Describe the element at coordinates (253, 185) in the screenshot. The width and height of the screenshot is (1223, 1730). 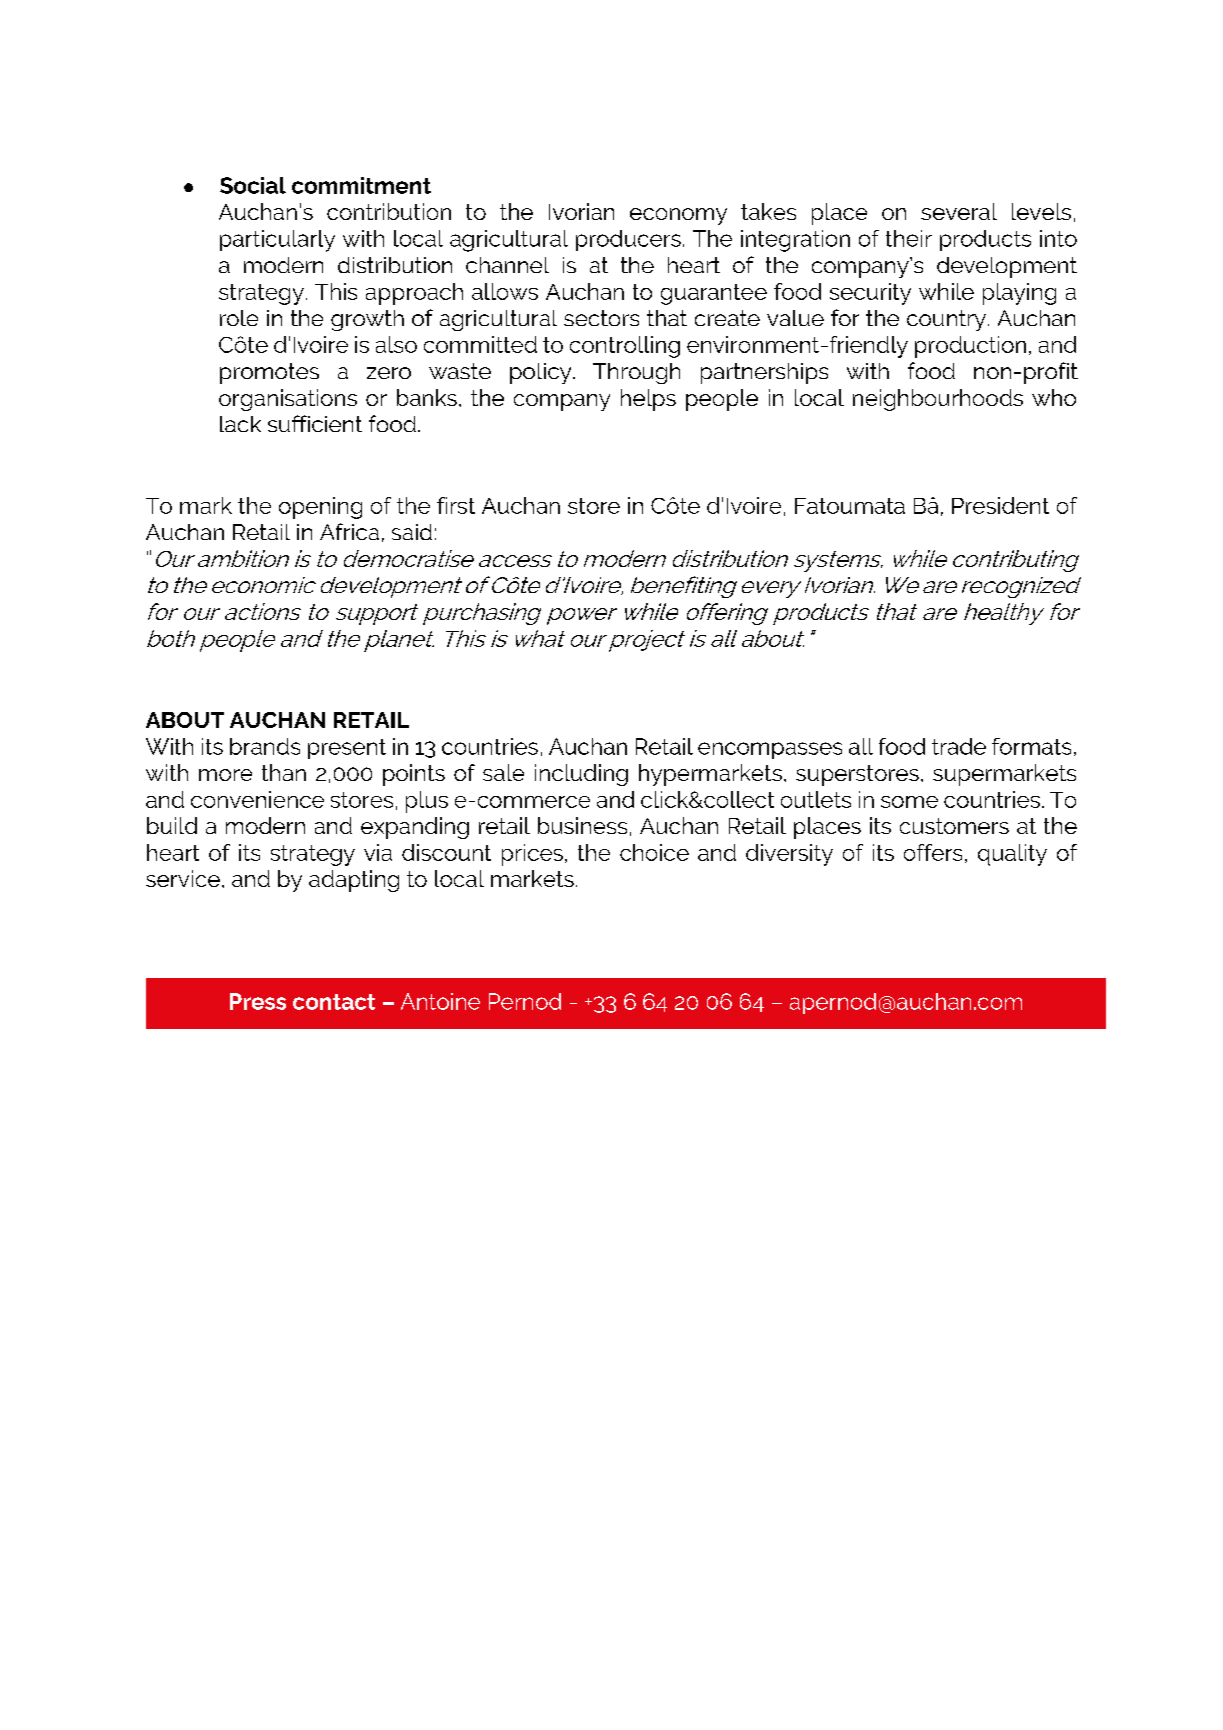
I see `Social` at that location.
